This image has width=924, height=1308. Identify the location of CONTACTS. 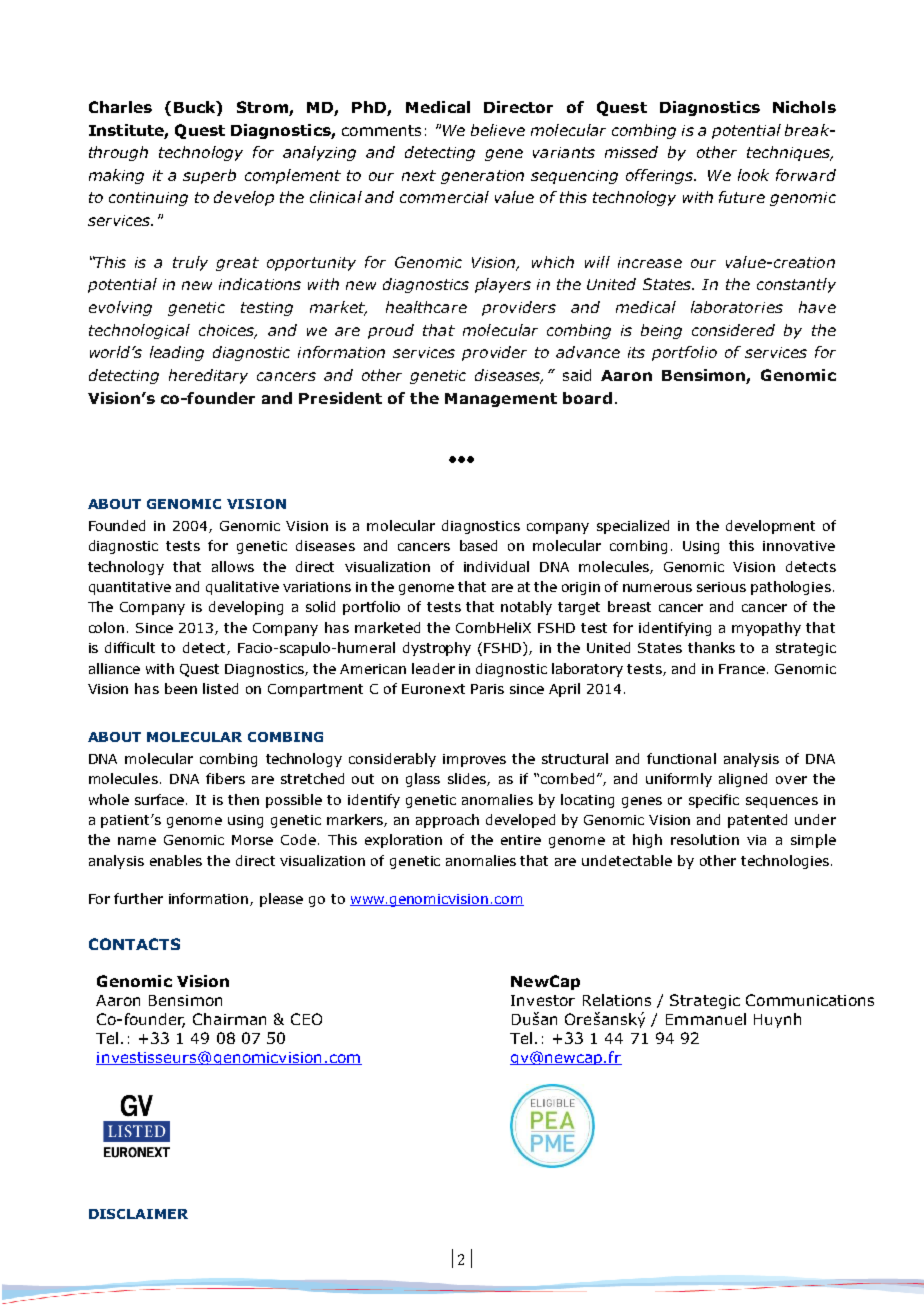
(134, 944).
